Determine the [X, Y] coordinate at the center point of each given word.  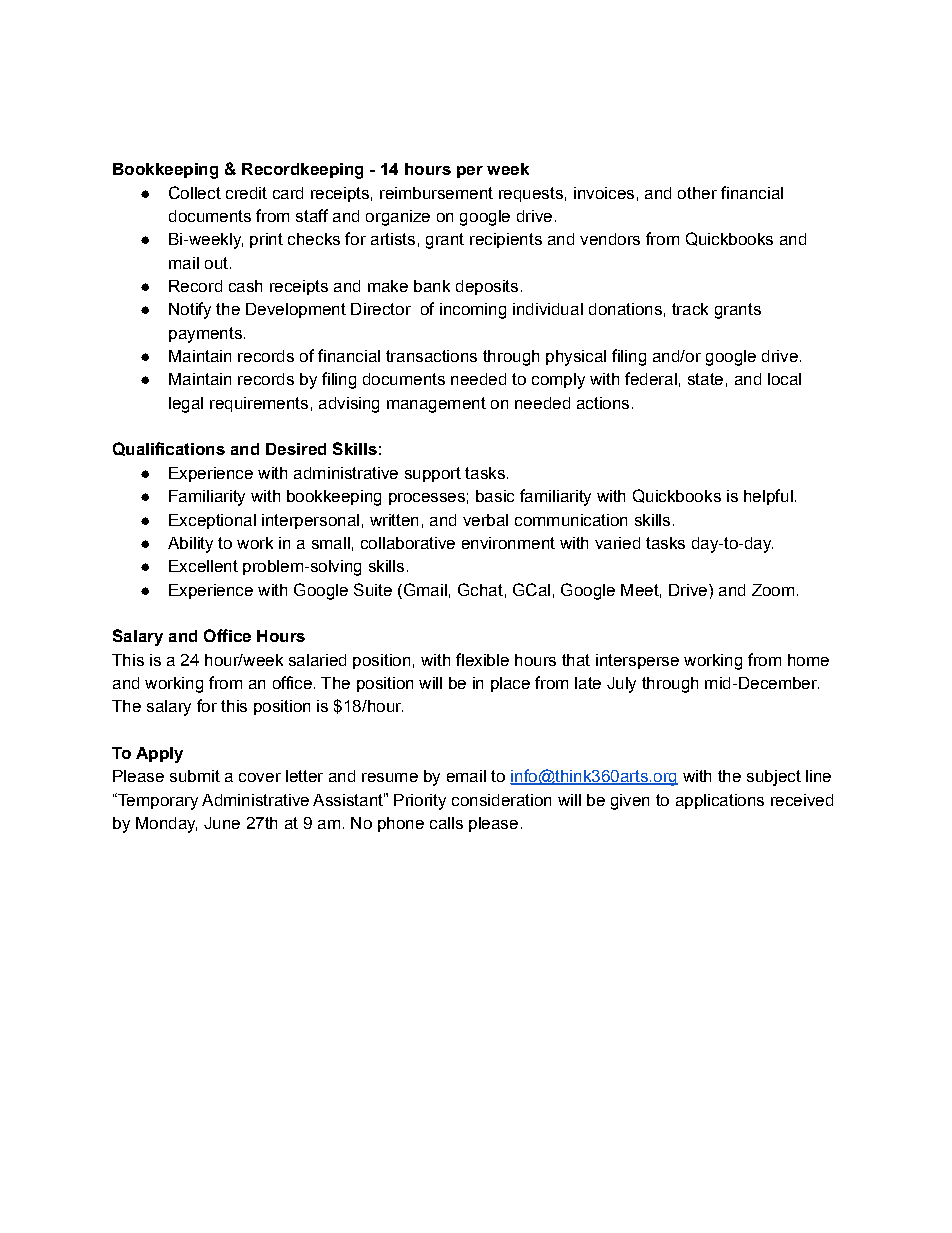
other [697, 193]
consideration [501, 800]
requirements [259, 404]
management [436, 405]
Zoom [773, 590]
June [222, 823]
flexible [482, 659]
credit [246, 193]
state [705, 379]
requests [531, 194]
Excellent [203, 566]
